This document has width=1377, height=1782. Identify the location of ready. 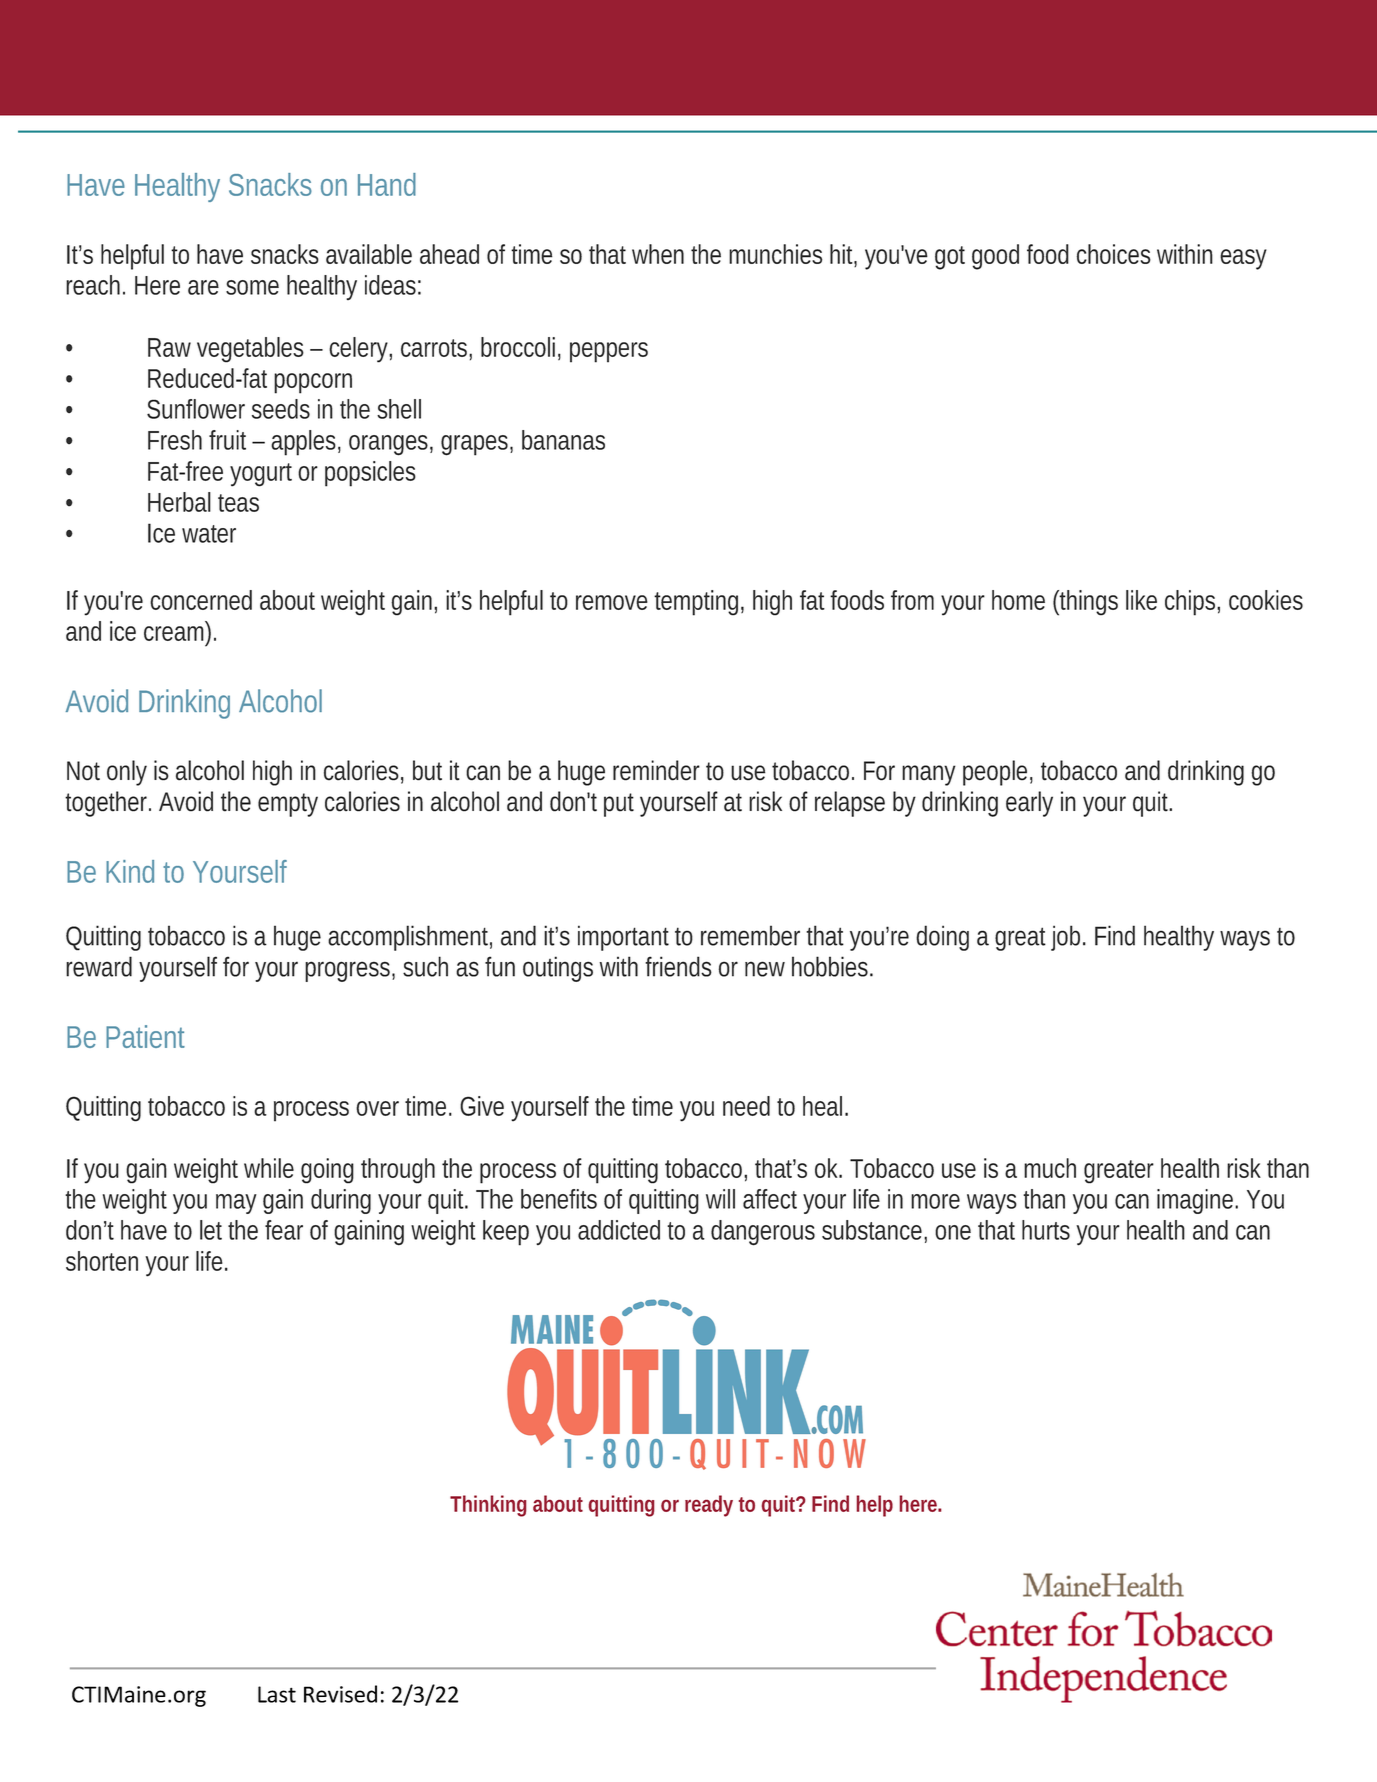
(709, 1506).
